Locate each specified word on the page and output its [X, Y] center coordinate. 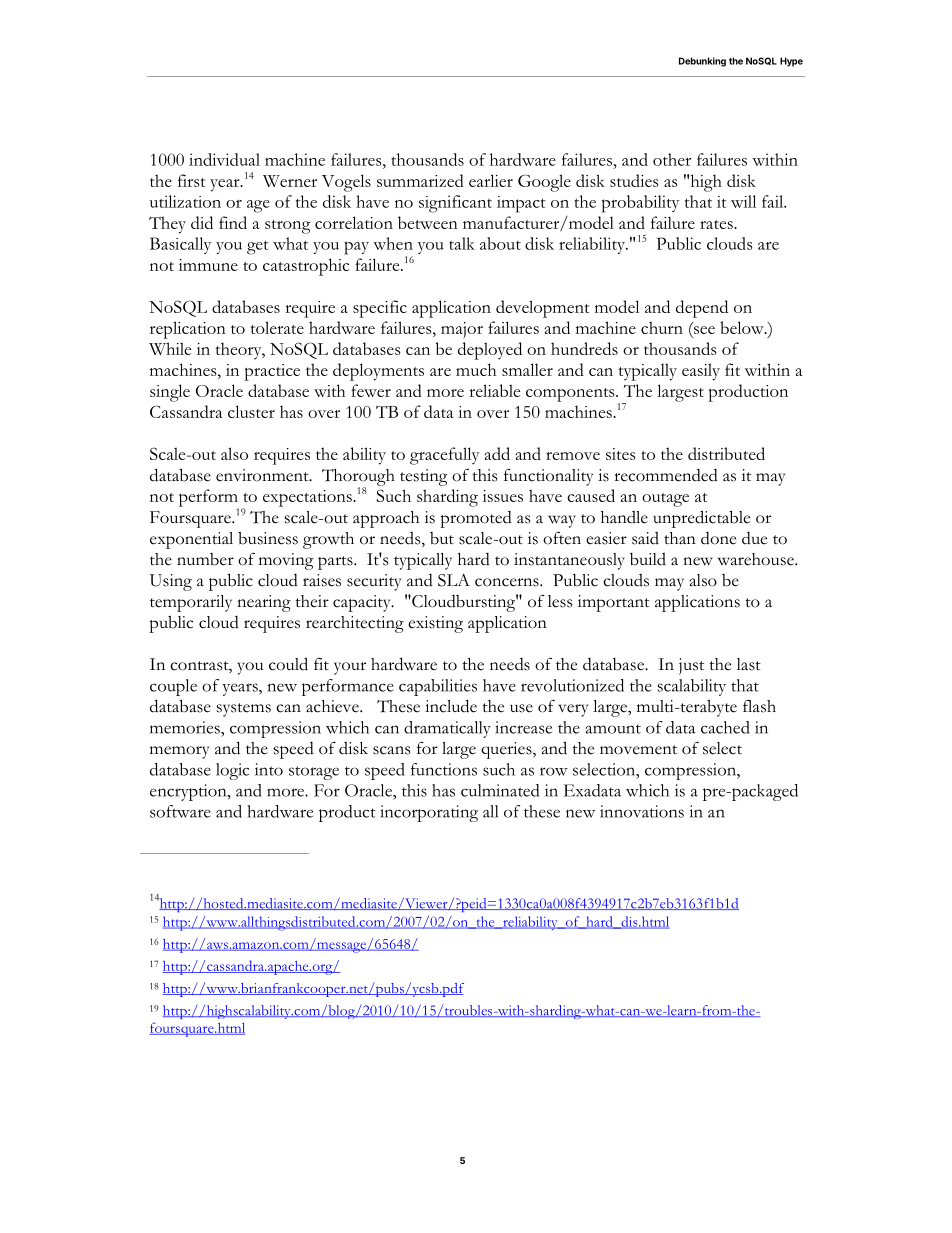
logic [232, 771]
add [497, 453]
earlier [491, 180]
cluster [251, 411]
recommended [666, 475]
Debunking [702, 62]
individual [224, 159]
